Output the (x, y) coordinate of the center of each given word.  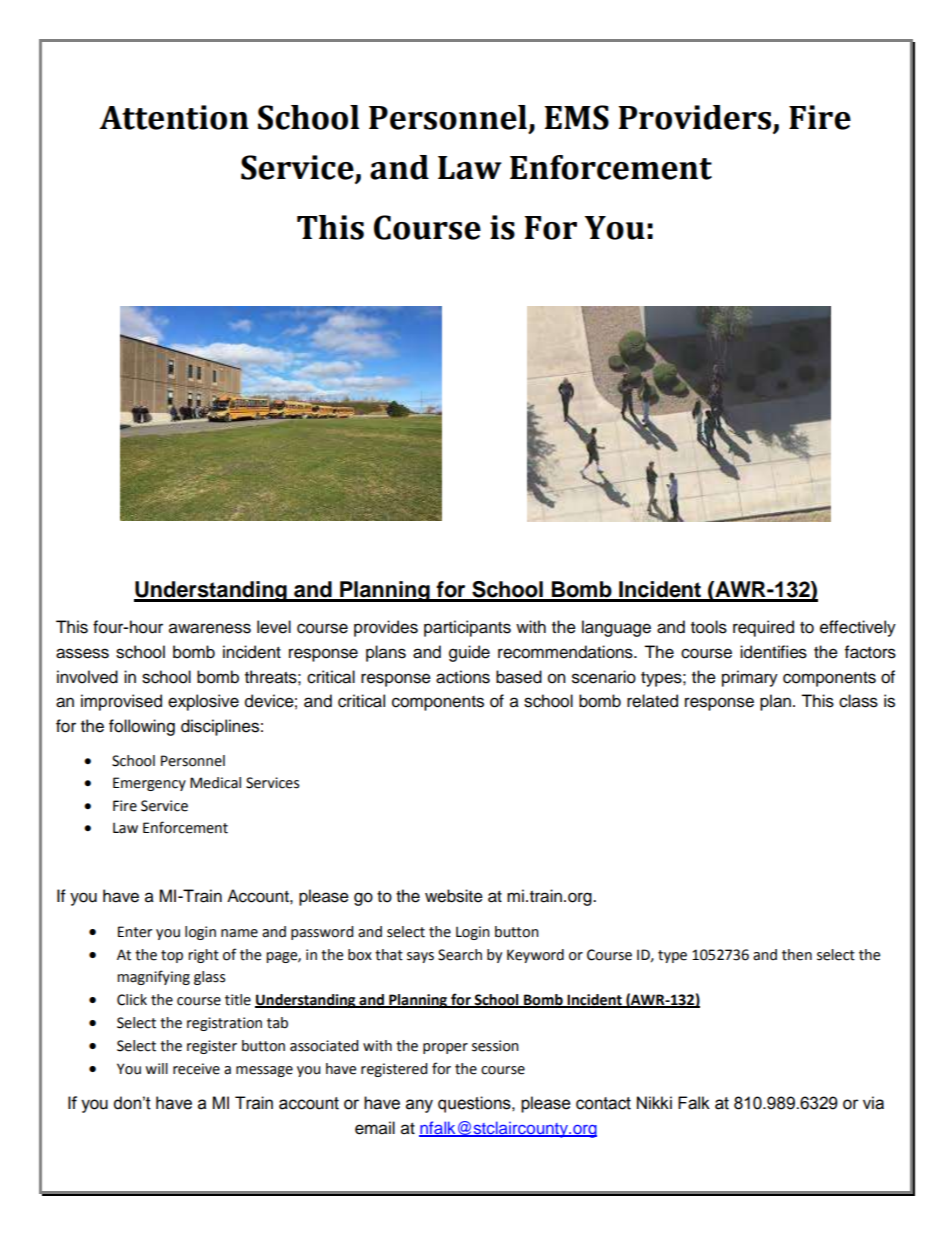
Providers (696, 118)
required (763, 628)
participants (467, 628)
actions (463, 677)
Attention (174, 117)
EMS (577, 117)
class (858, 701)
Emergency (149, 784)
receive (196, 1069)
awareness (210, 628)
